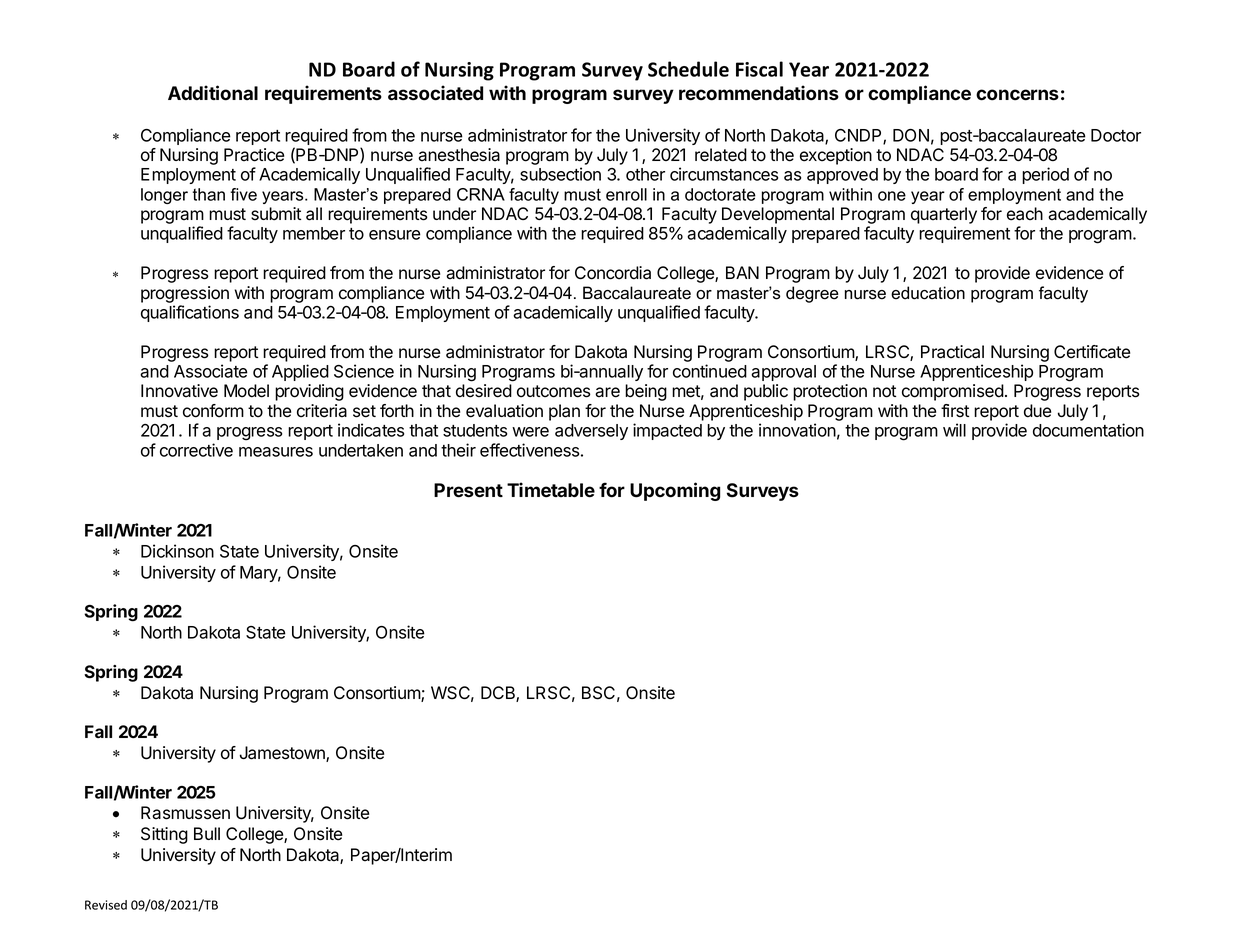 This image has width=1233, height=952. What do you see at coordinates (954, 430) in the image?
I see `will` at bounding box center [954, 430].
